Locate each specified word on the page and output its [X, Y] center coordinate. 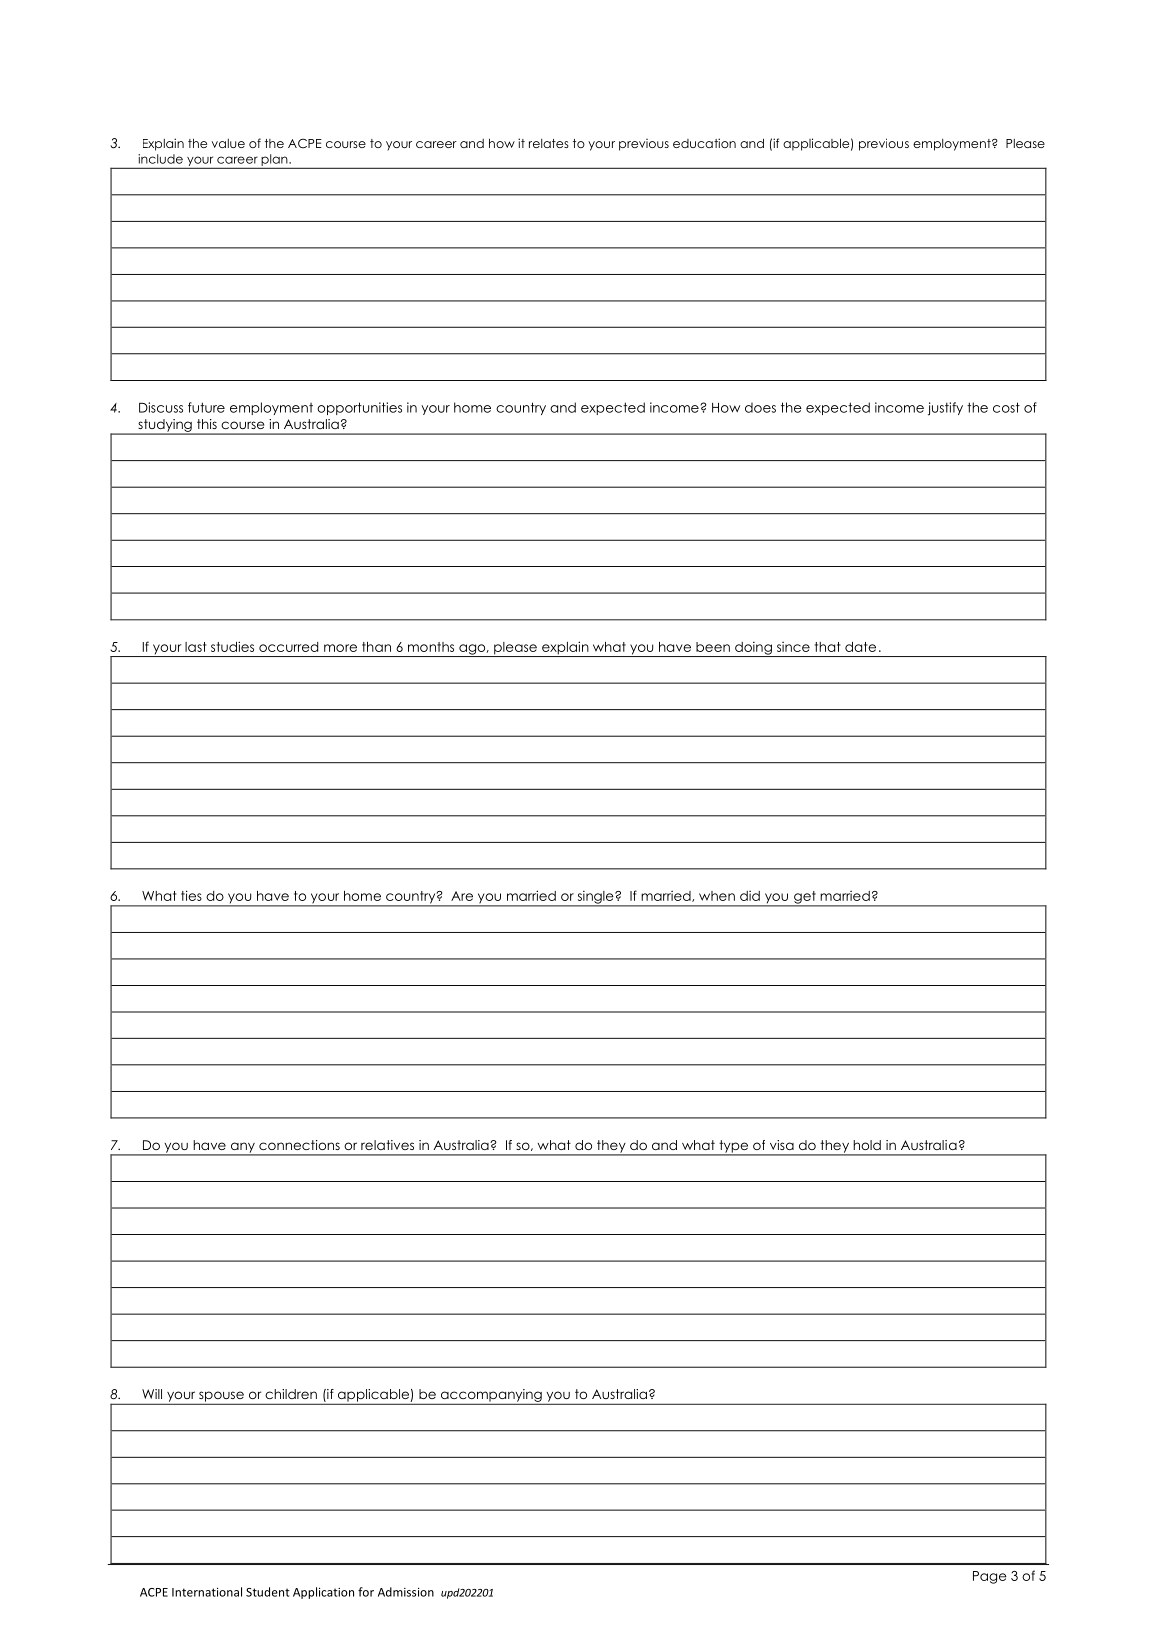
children [291, 1394]
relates [549, 143]
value [228, 143]
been [713, 647]
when [717, 896]
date [860, 647]
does [760, 407]
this [207, 424]
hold [867, 1145]
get [805, 898]
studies [232, 646]
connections [299, 1145]
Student [268, 1592]
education [704, 143]
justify [945, 409]
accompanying [491, 1396]
